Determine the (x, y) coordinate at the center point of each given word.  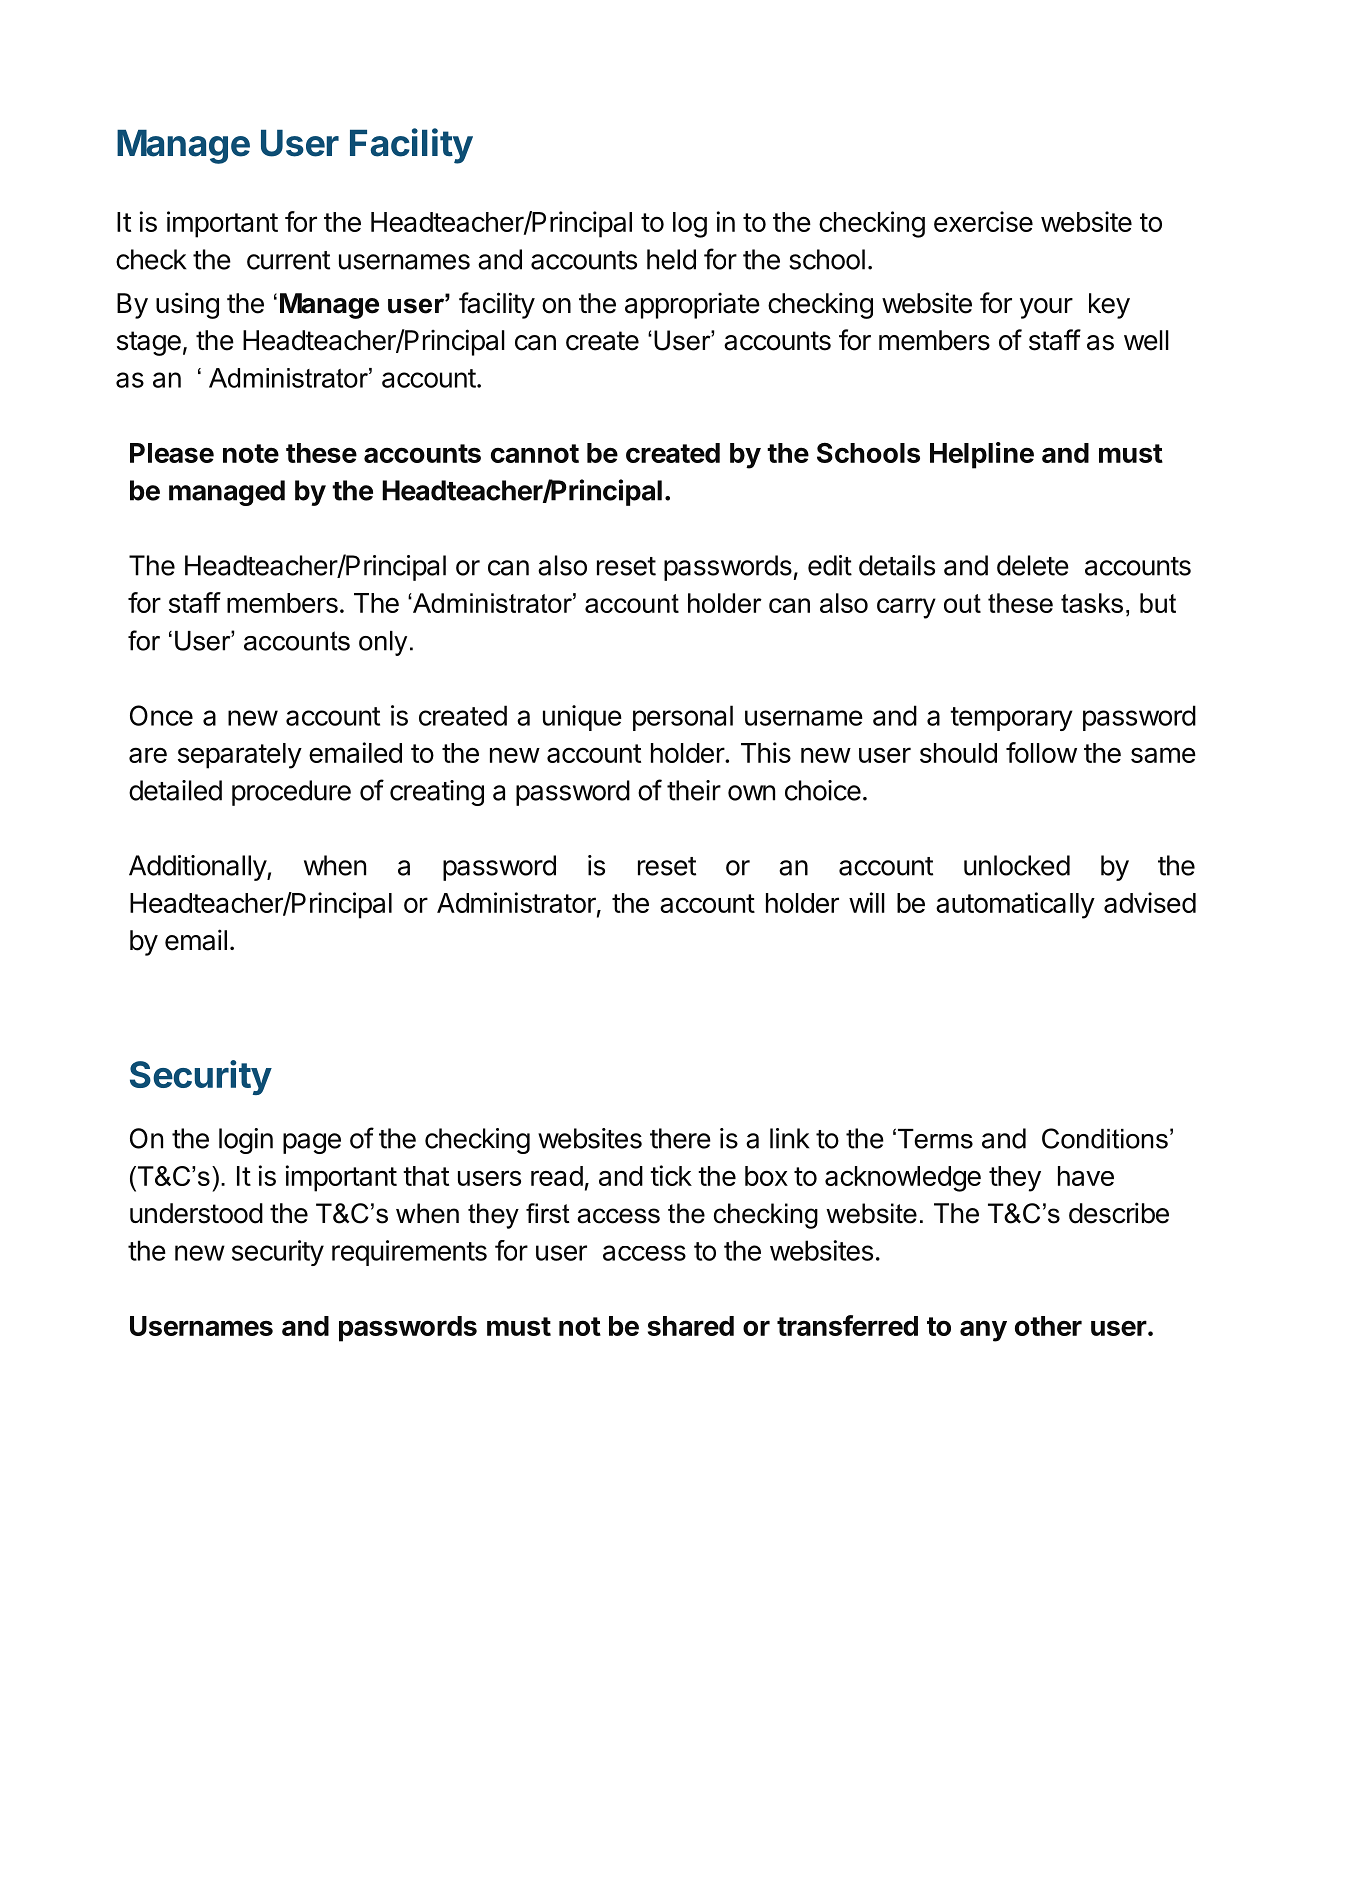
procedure (291, 793)
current (288, 260)
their (694, 790)
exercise (983, 221)
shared (691, 1326)
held (671, 259)
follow (1041, 752)
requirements (409, 1253)
